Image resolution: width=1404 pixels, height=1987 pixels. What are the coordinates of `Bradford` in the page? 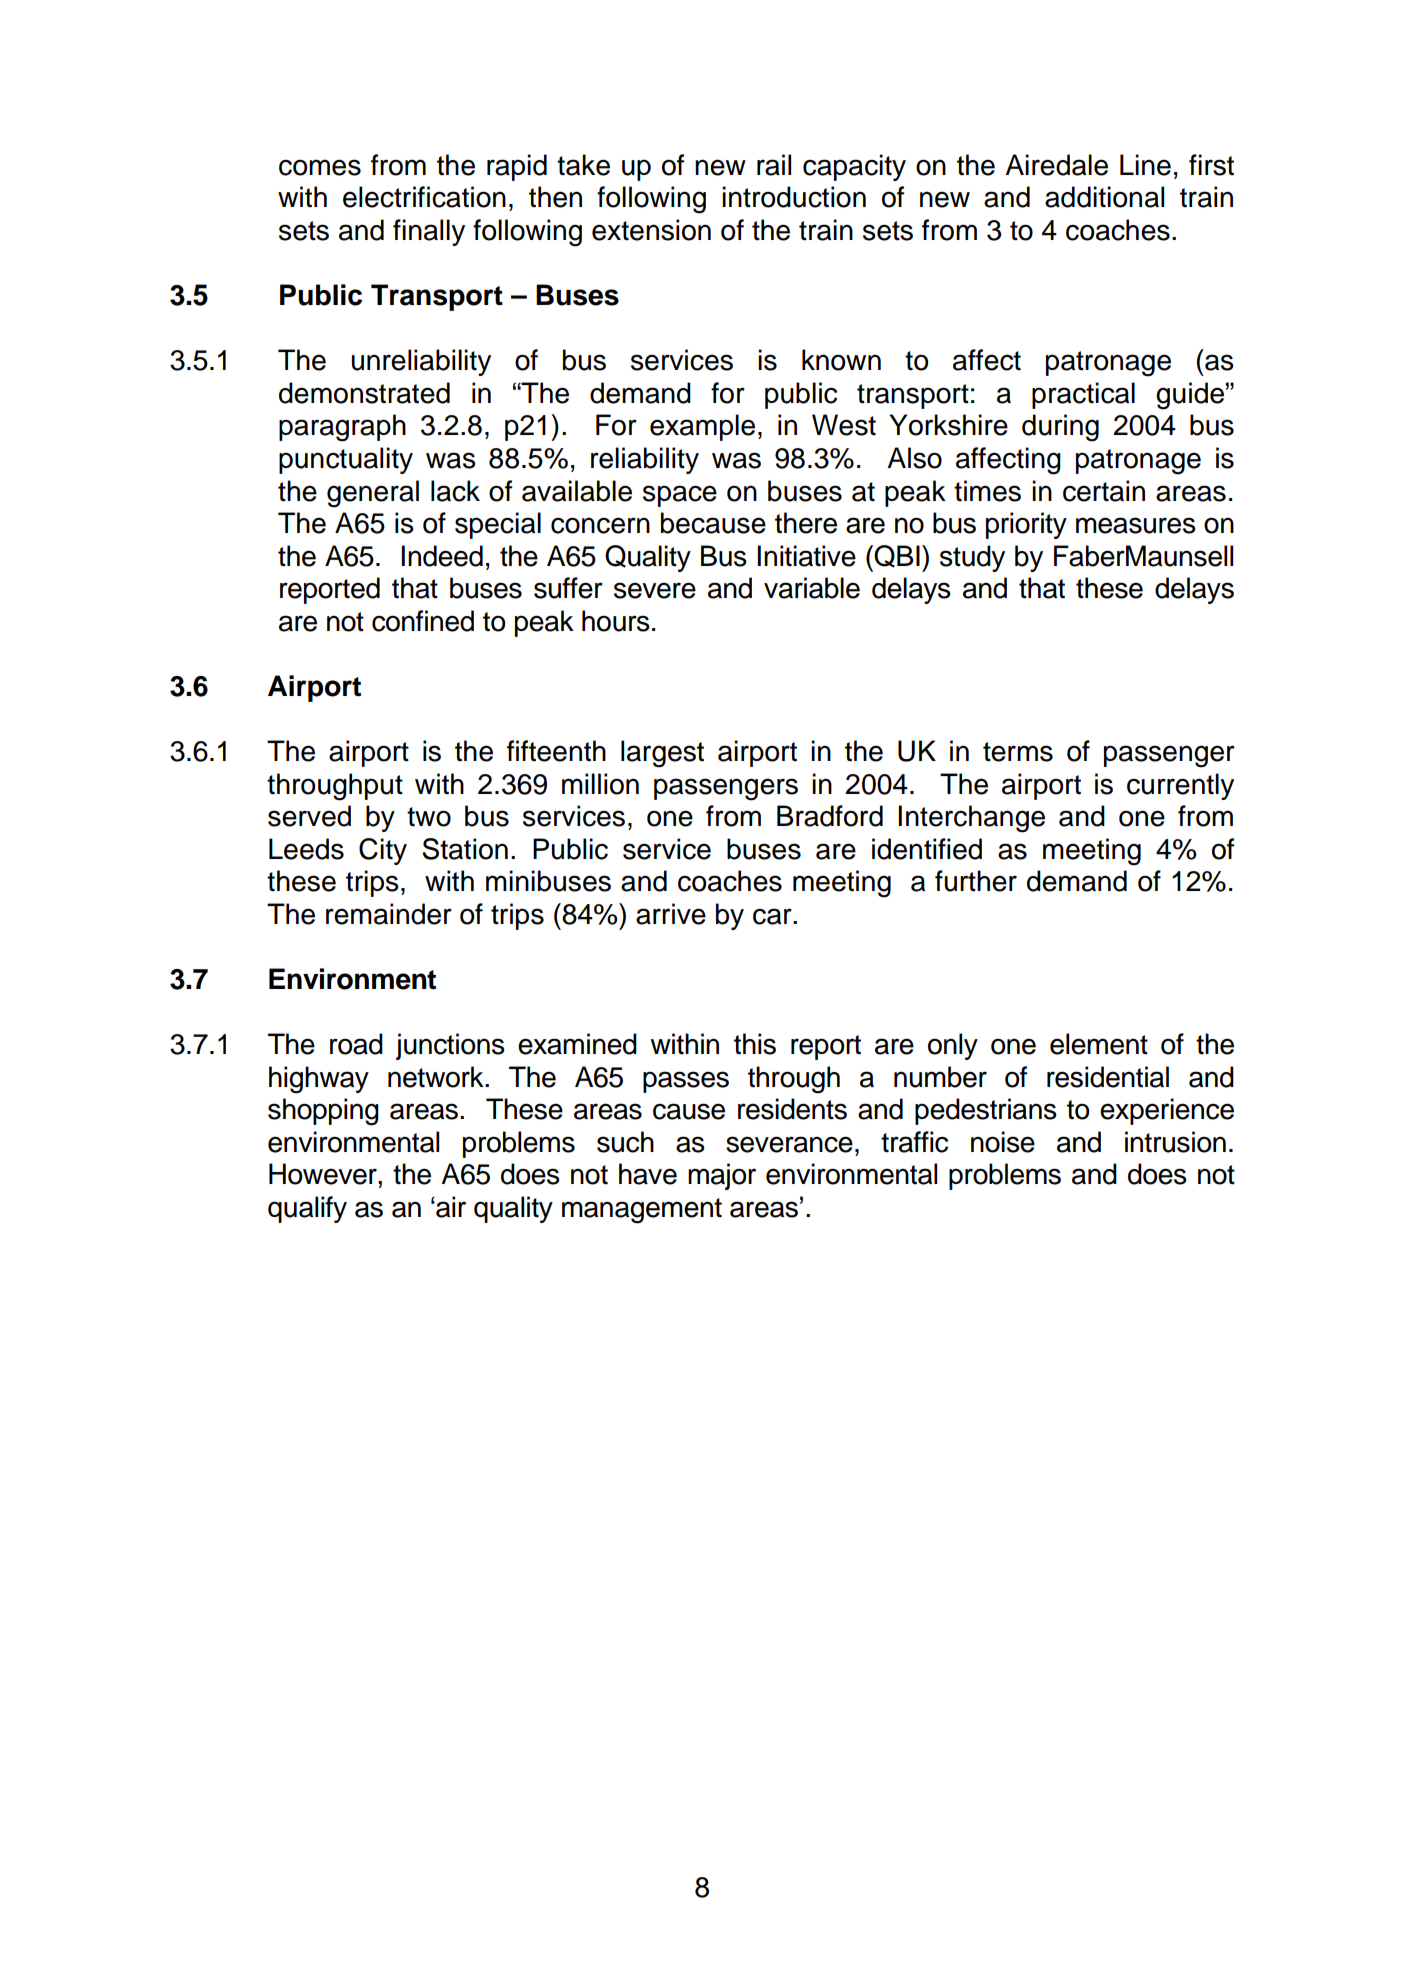 It's located at (830, 816).
